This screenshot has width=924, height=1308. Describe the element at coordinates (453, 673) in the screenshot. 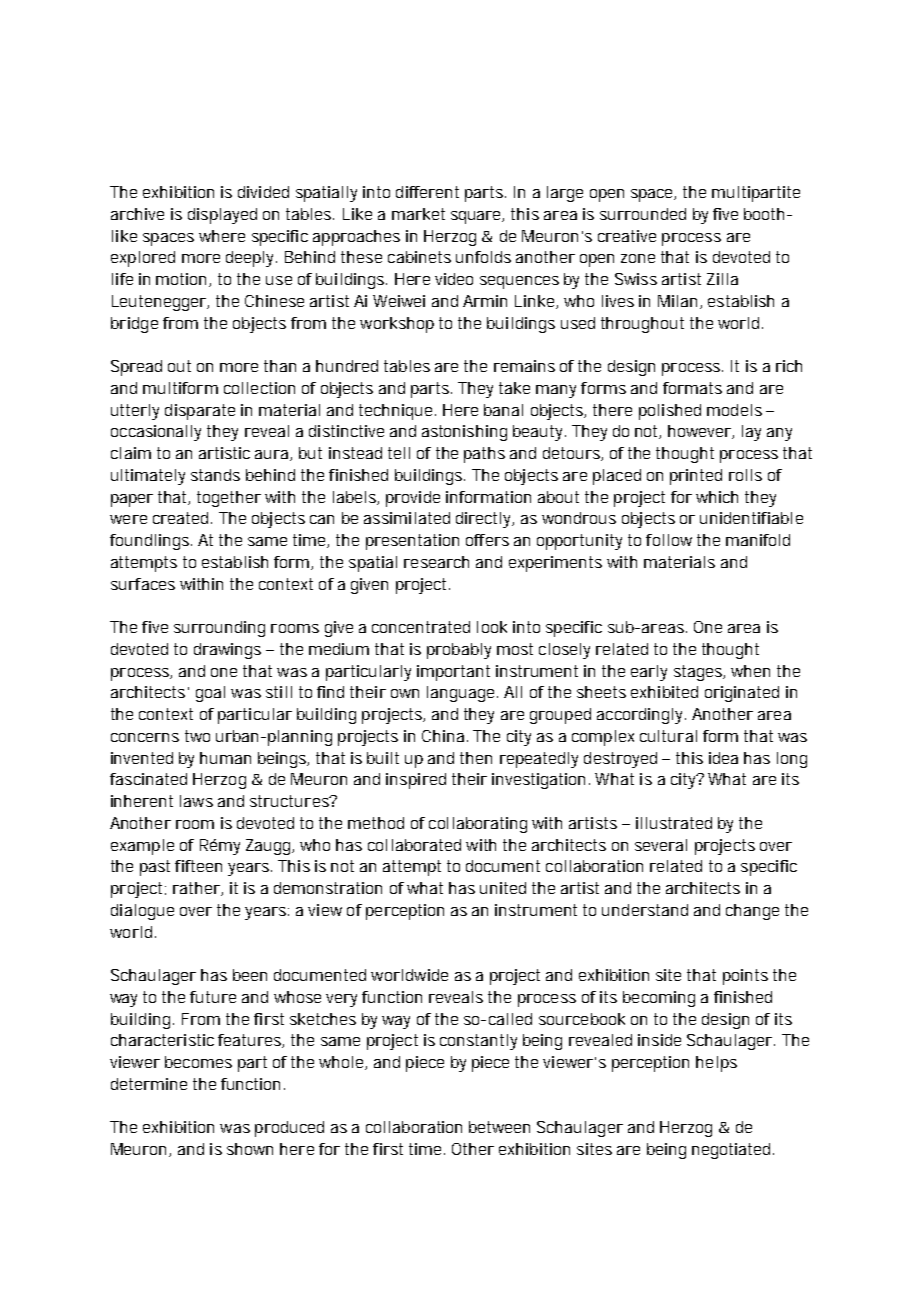

I see `important` at that location.
